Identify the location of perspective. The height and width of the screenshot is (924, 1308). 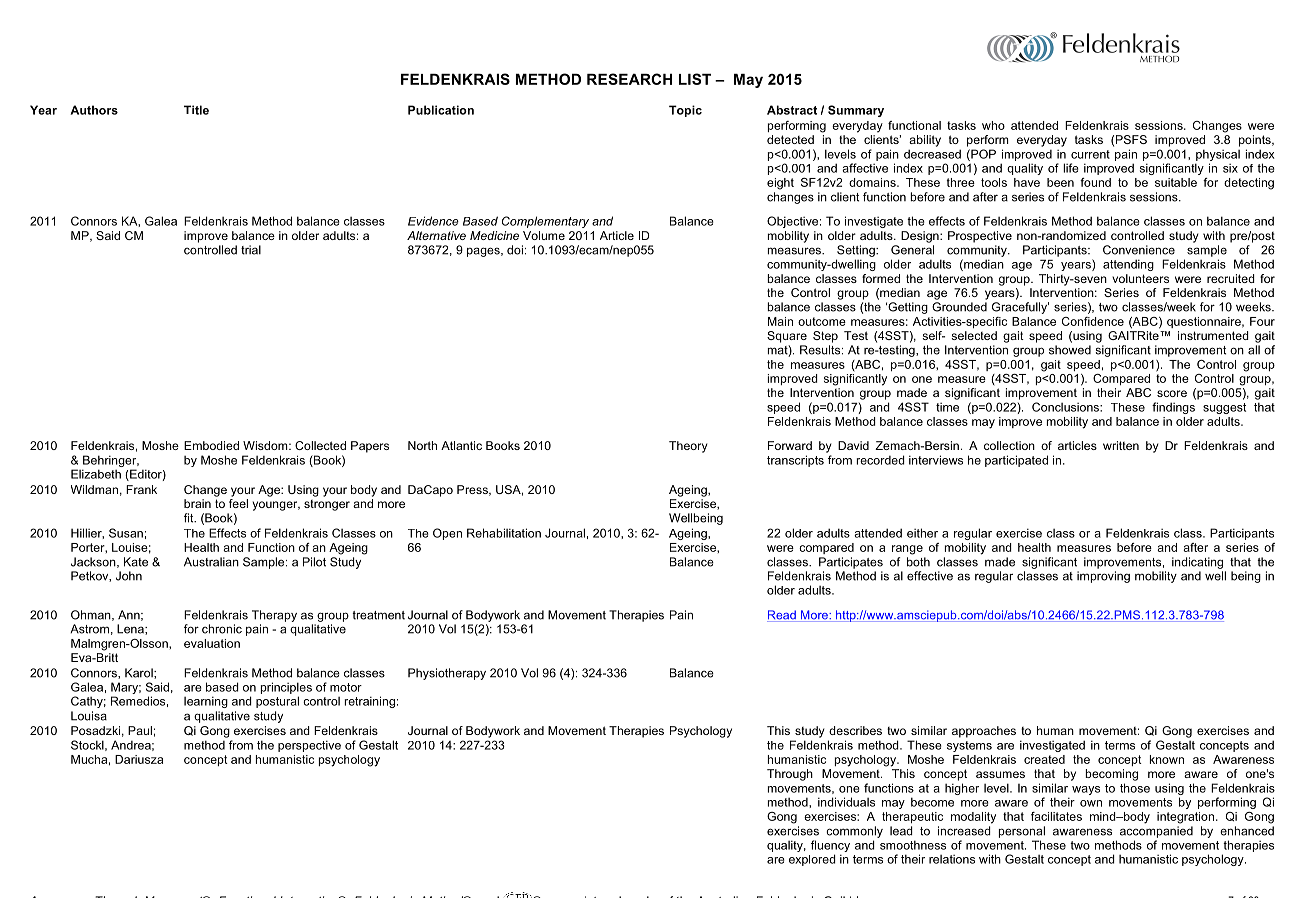
(309, 746).
